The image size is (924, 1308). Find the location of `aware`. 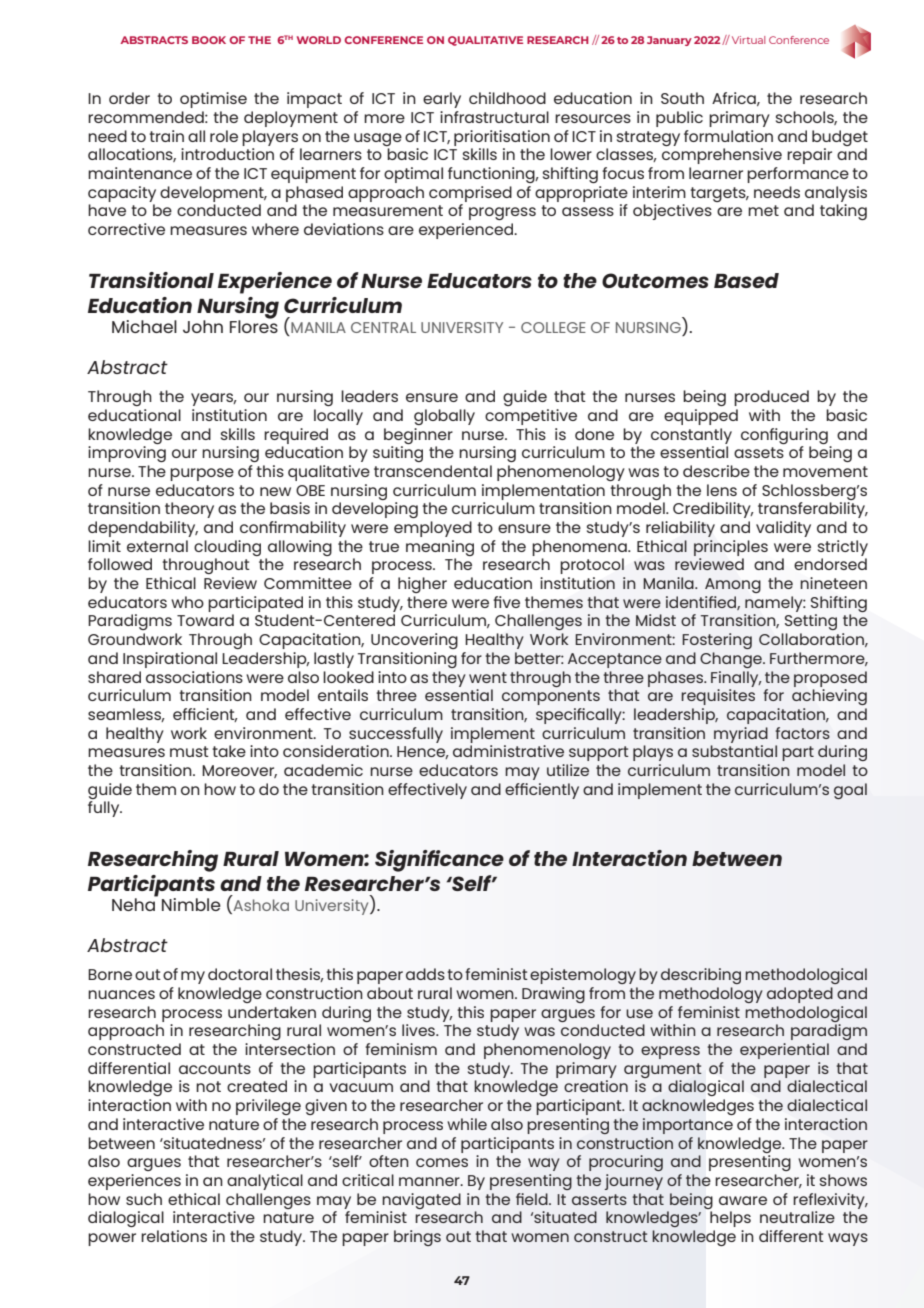

aware is located at coordinates (743, 1200).
